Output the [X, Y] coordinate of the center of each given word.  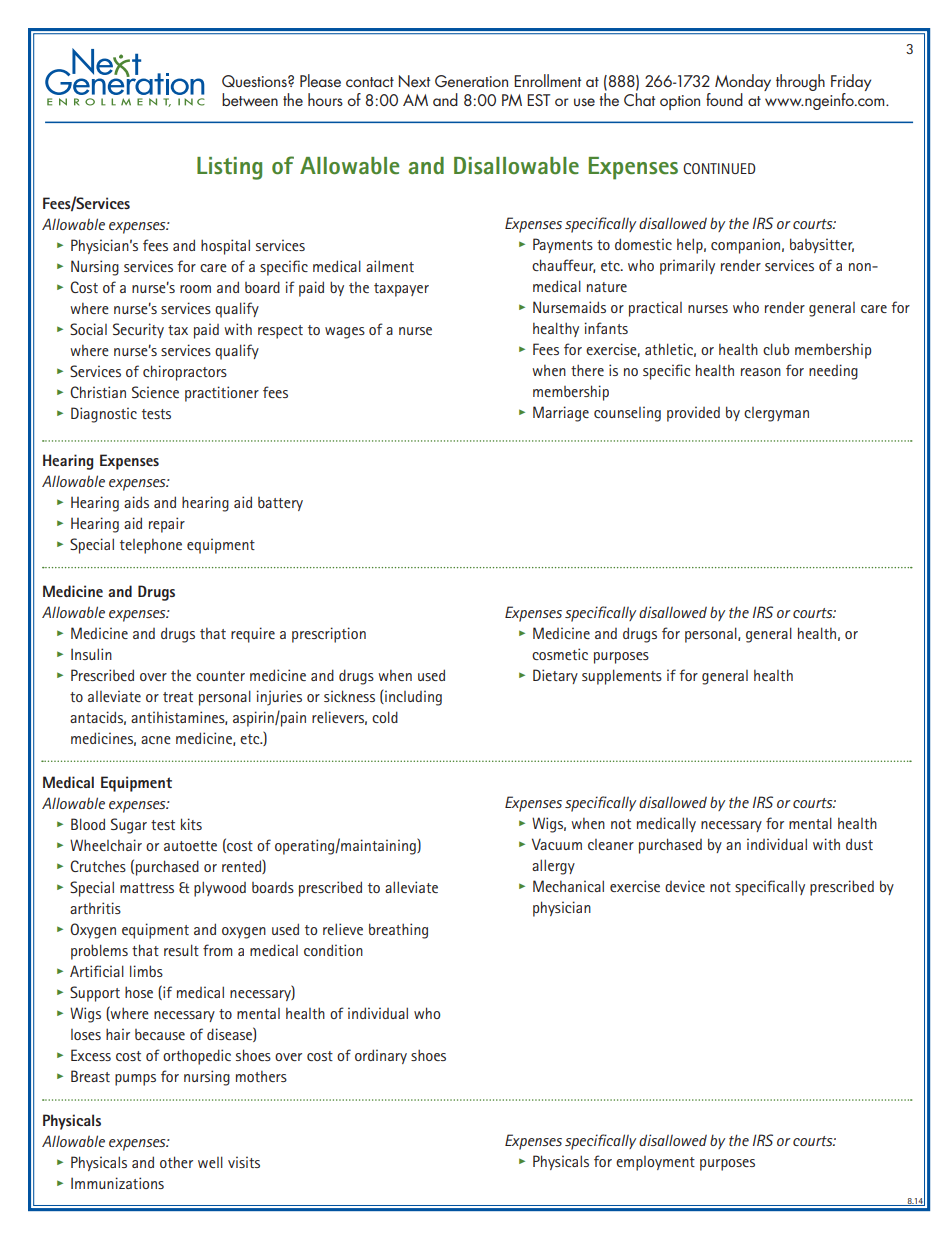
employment [655, 1163]
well [210, 1162]
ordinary [381, 1056]
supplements [622, 677]
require [253, 635]
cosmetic [560, 654]
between [250, 99]
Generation [471, 81]
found [724, 99]
